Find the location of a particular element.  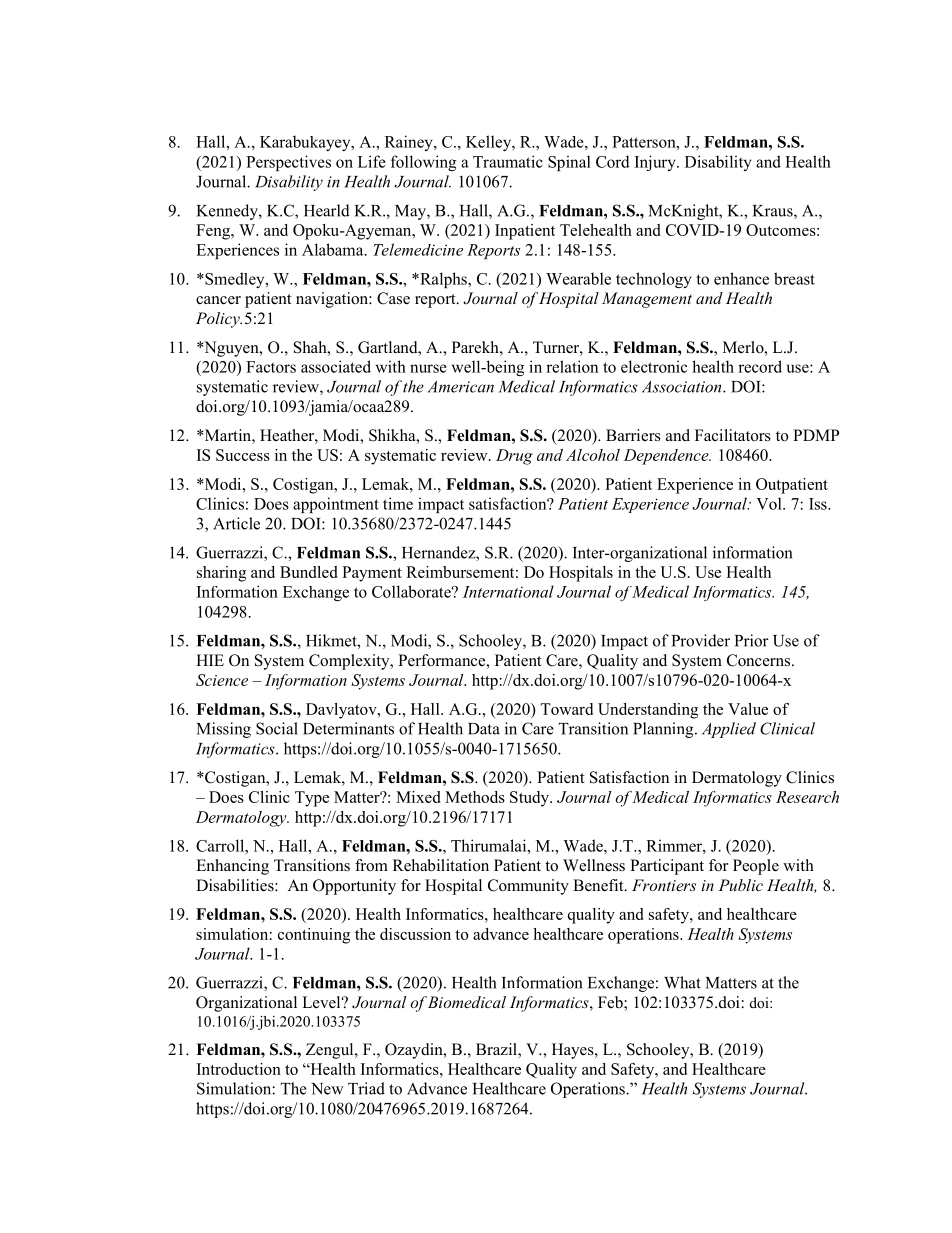

Perspectives is located at coordinates (288, 163).
